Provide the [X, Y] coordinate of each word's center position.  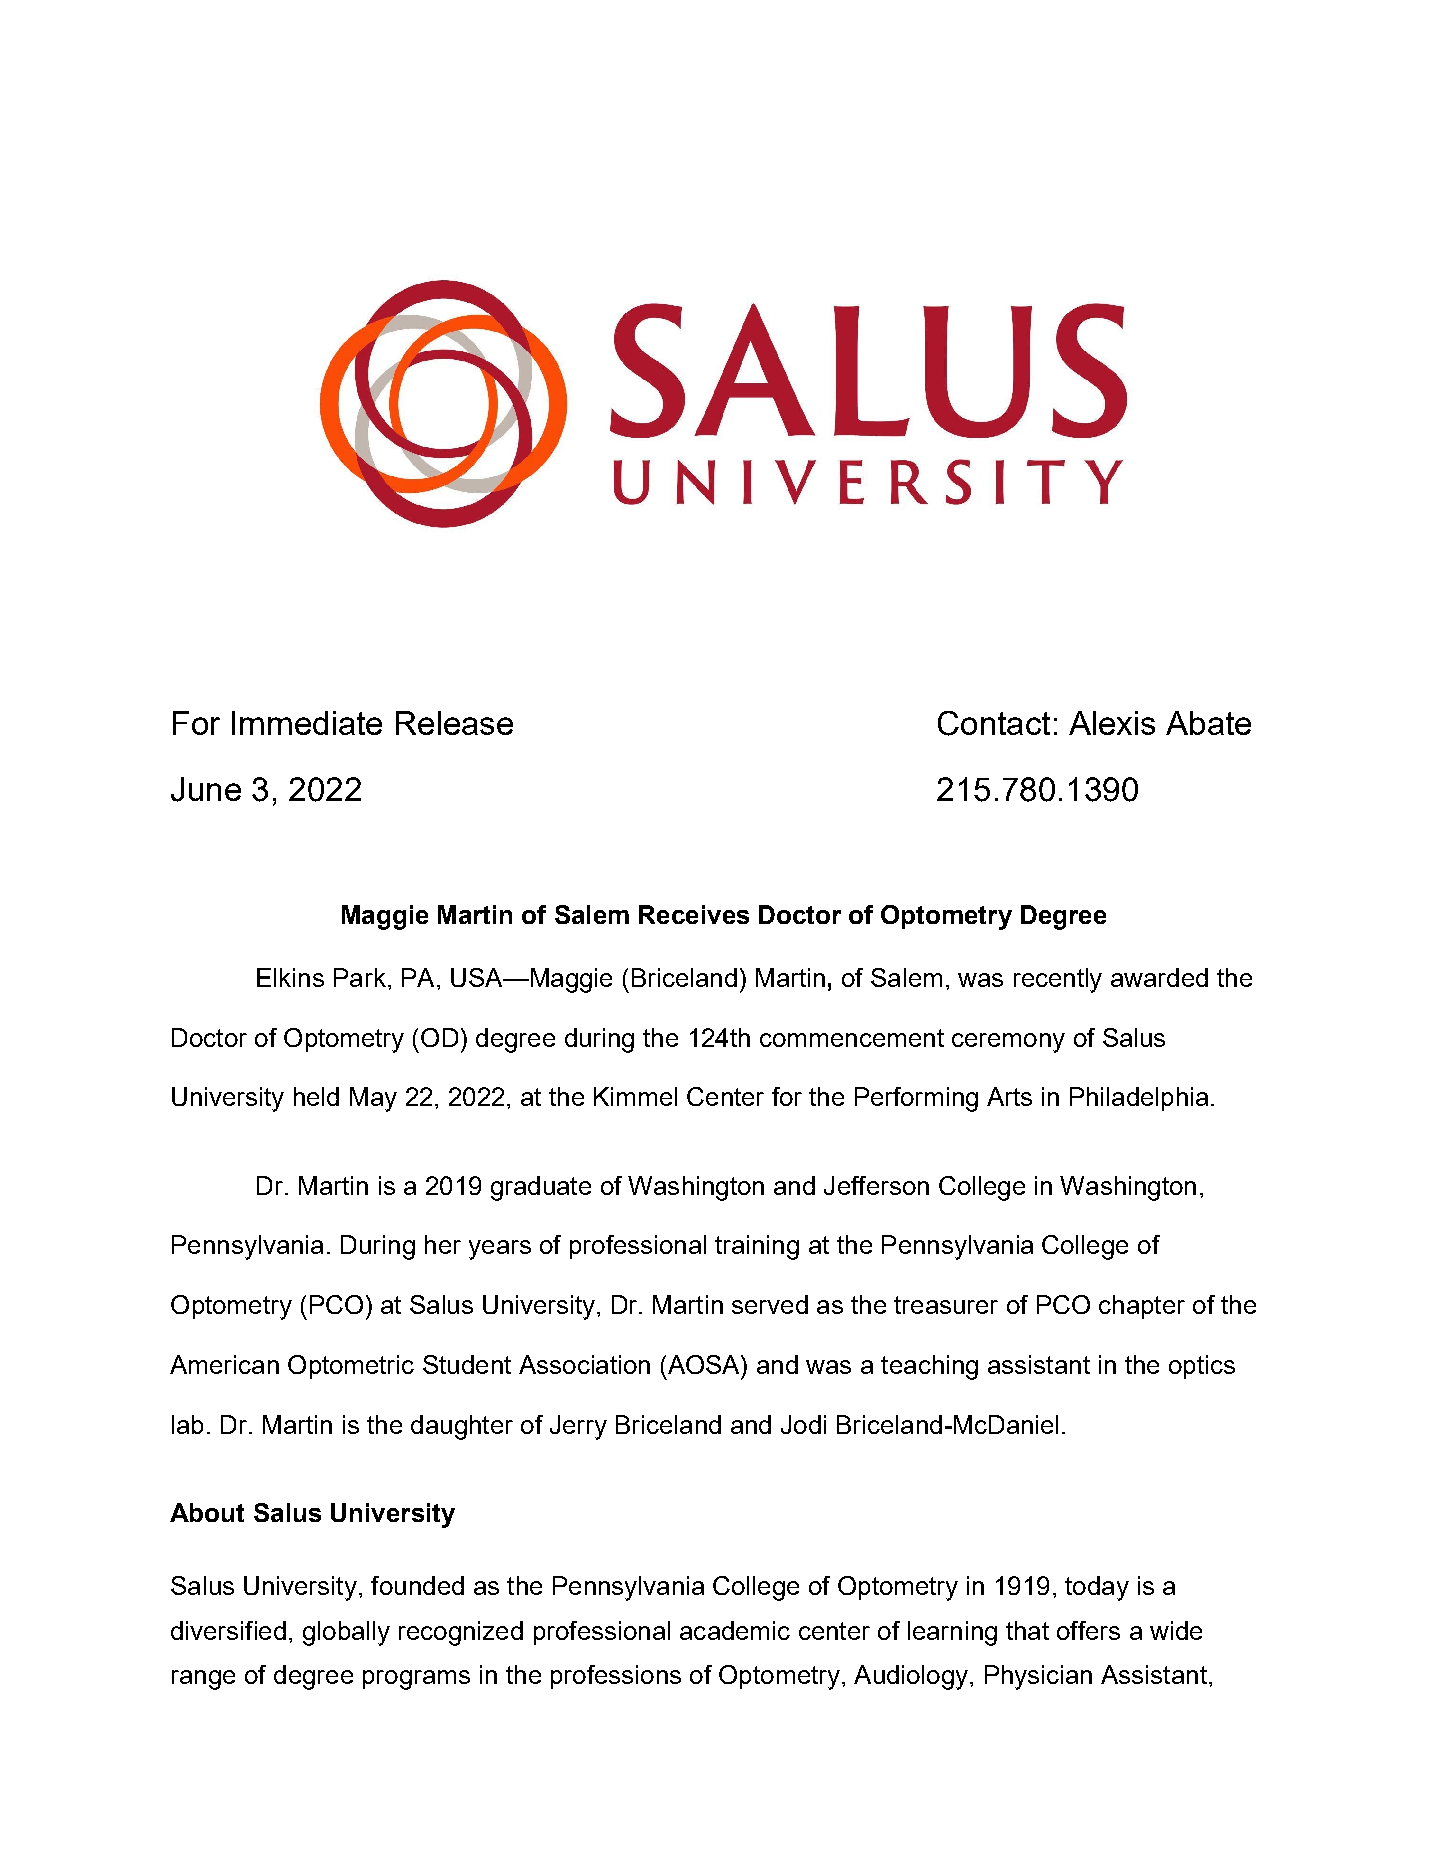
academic [735, 1630]
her [443, 1244]
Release [454, 723]
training [757, 1247]
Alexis [1112, 723]
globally [346, 1633]
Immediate [307, 723]
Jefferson [876, 1185]
